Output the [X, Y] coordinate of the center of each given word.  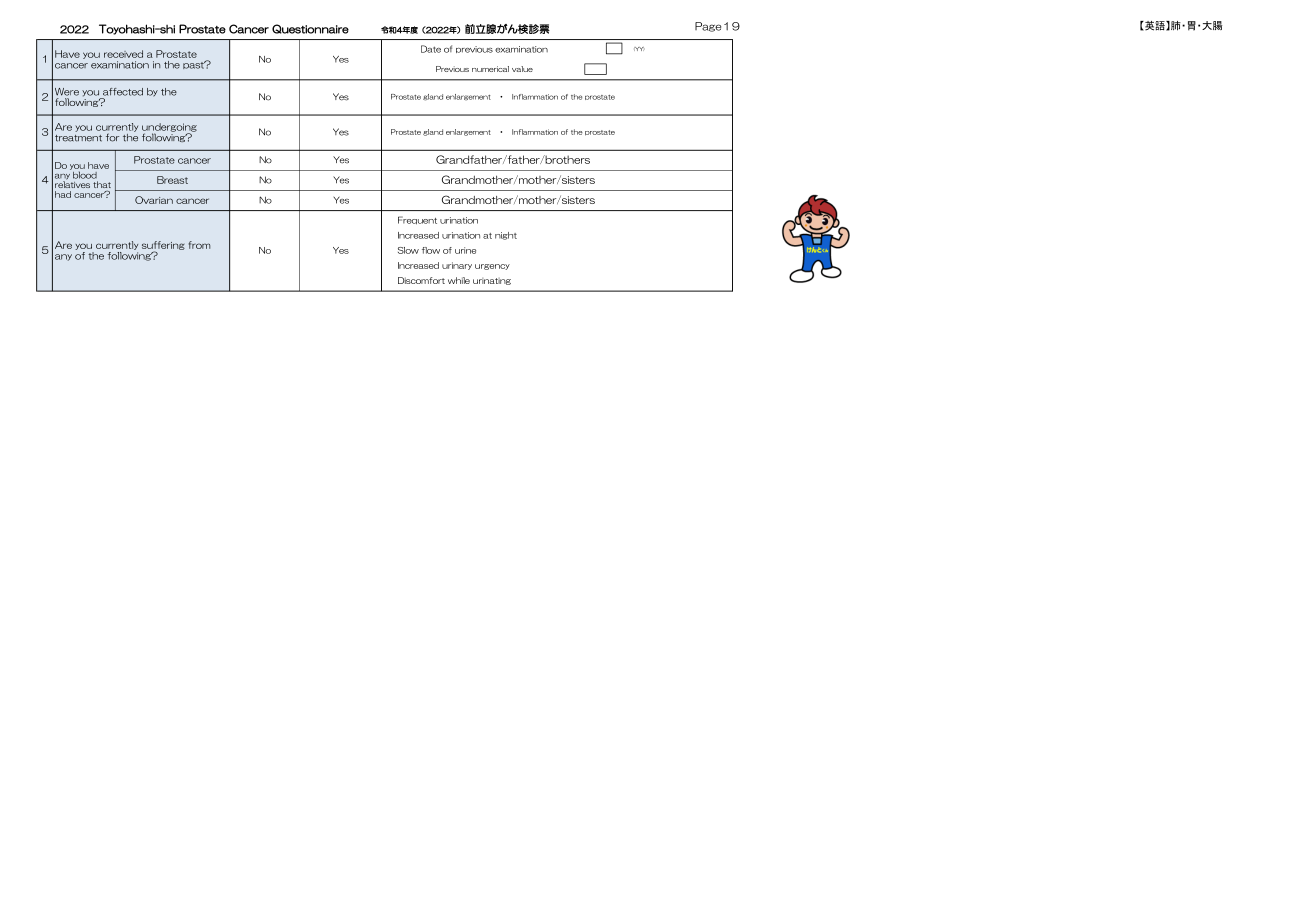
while [459, 280]
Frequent [417, 220]
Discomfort [421, 280]
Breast [172, 180]
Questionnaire [310, 29]
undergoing [169, 128]
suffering [163, 246]
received [123, 54]
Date [431, 49]
